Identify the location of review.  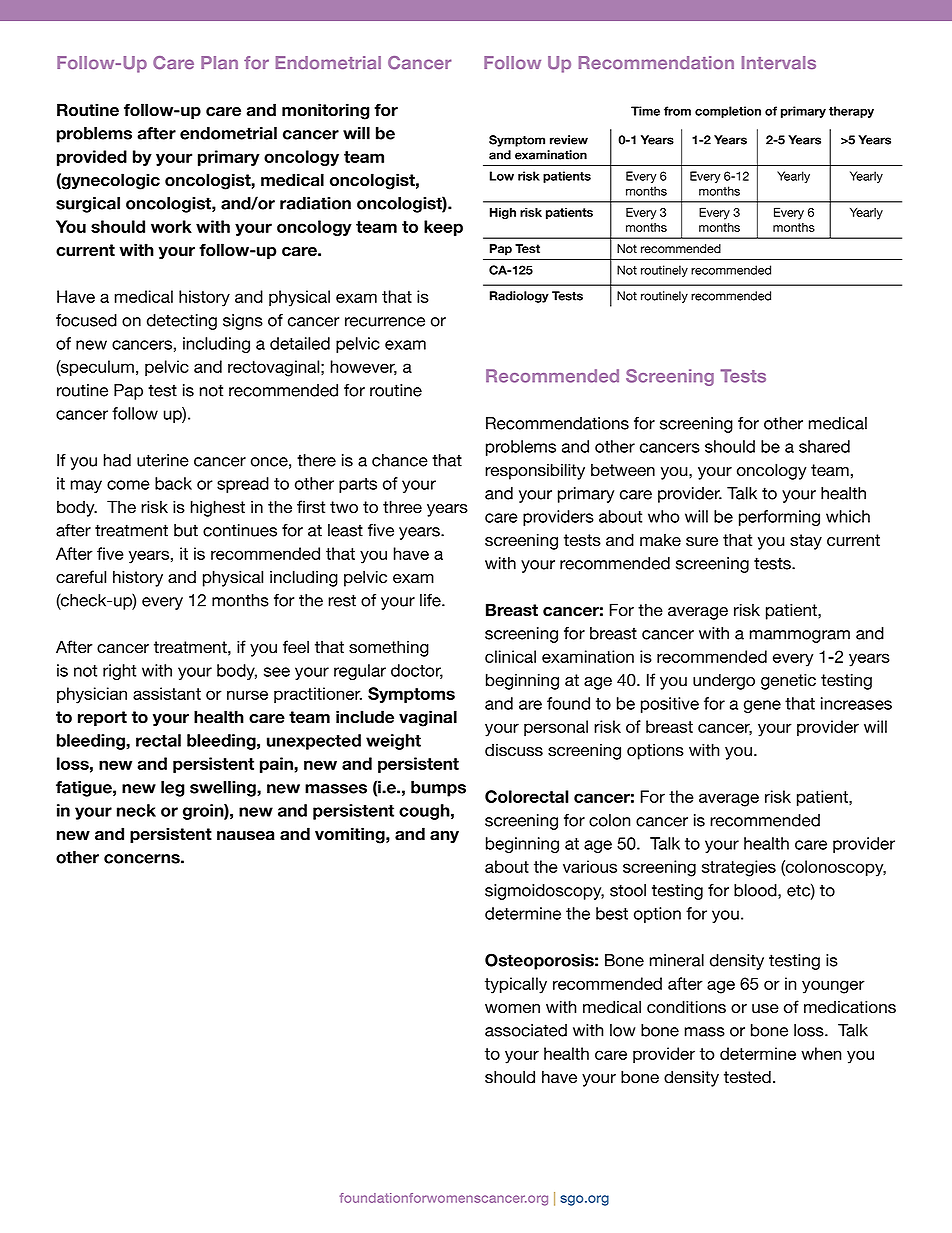
(569, 140).
